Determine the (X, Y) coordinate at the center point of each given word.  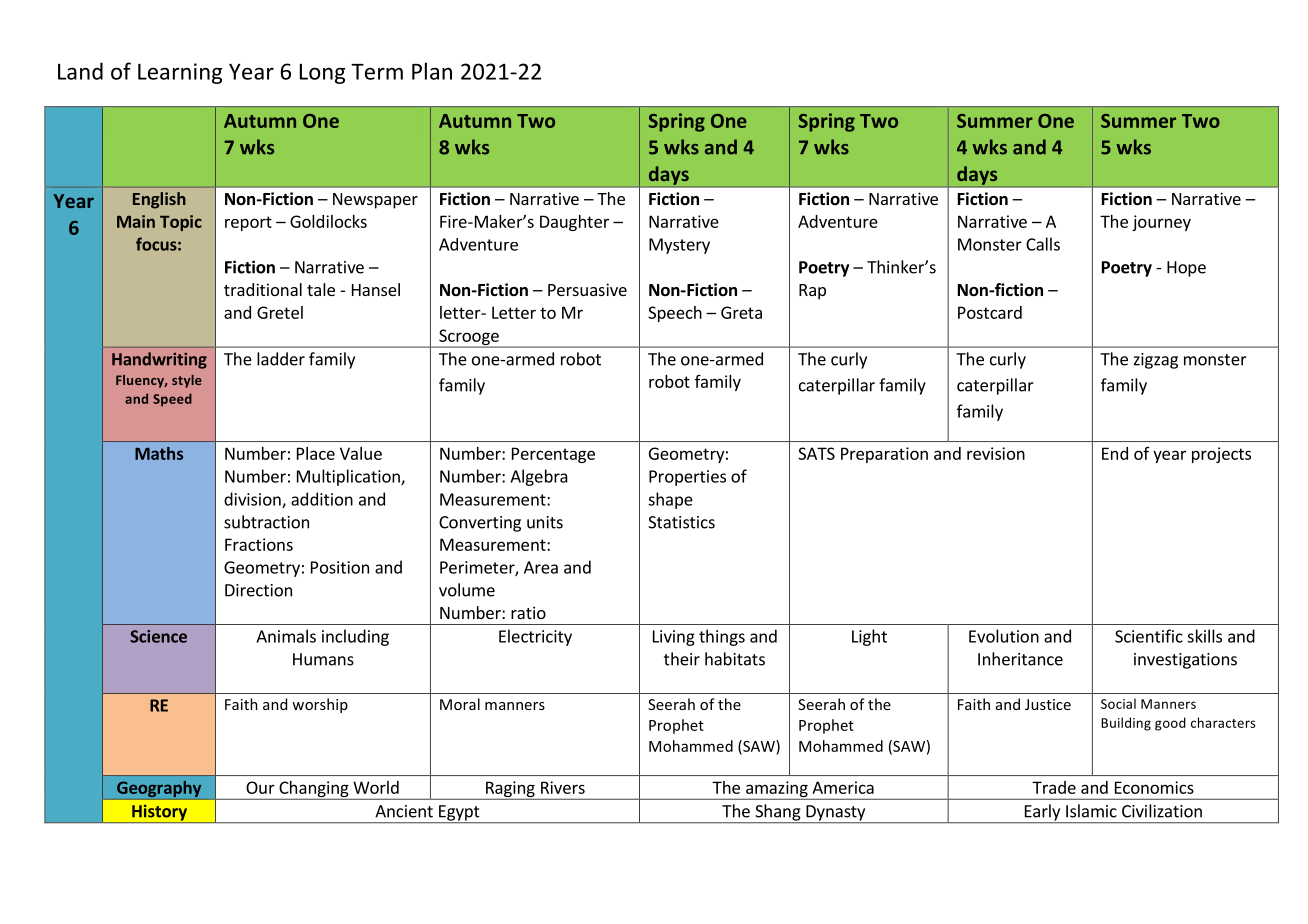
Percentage (553, 455)
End (1115, 453)
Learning (180, 73)
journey (1161, 223)
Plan (432, 71)
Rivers (563, 787)
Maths (159, 453)
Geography (159, 790)
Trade (1054, 787)
